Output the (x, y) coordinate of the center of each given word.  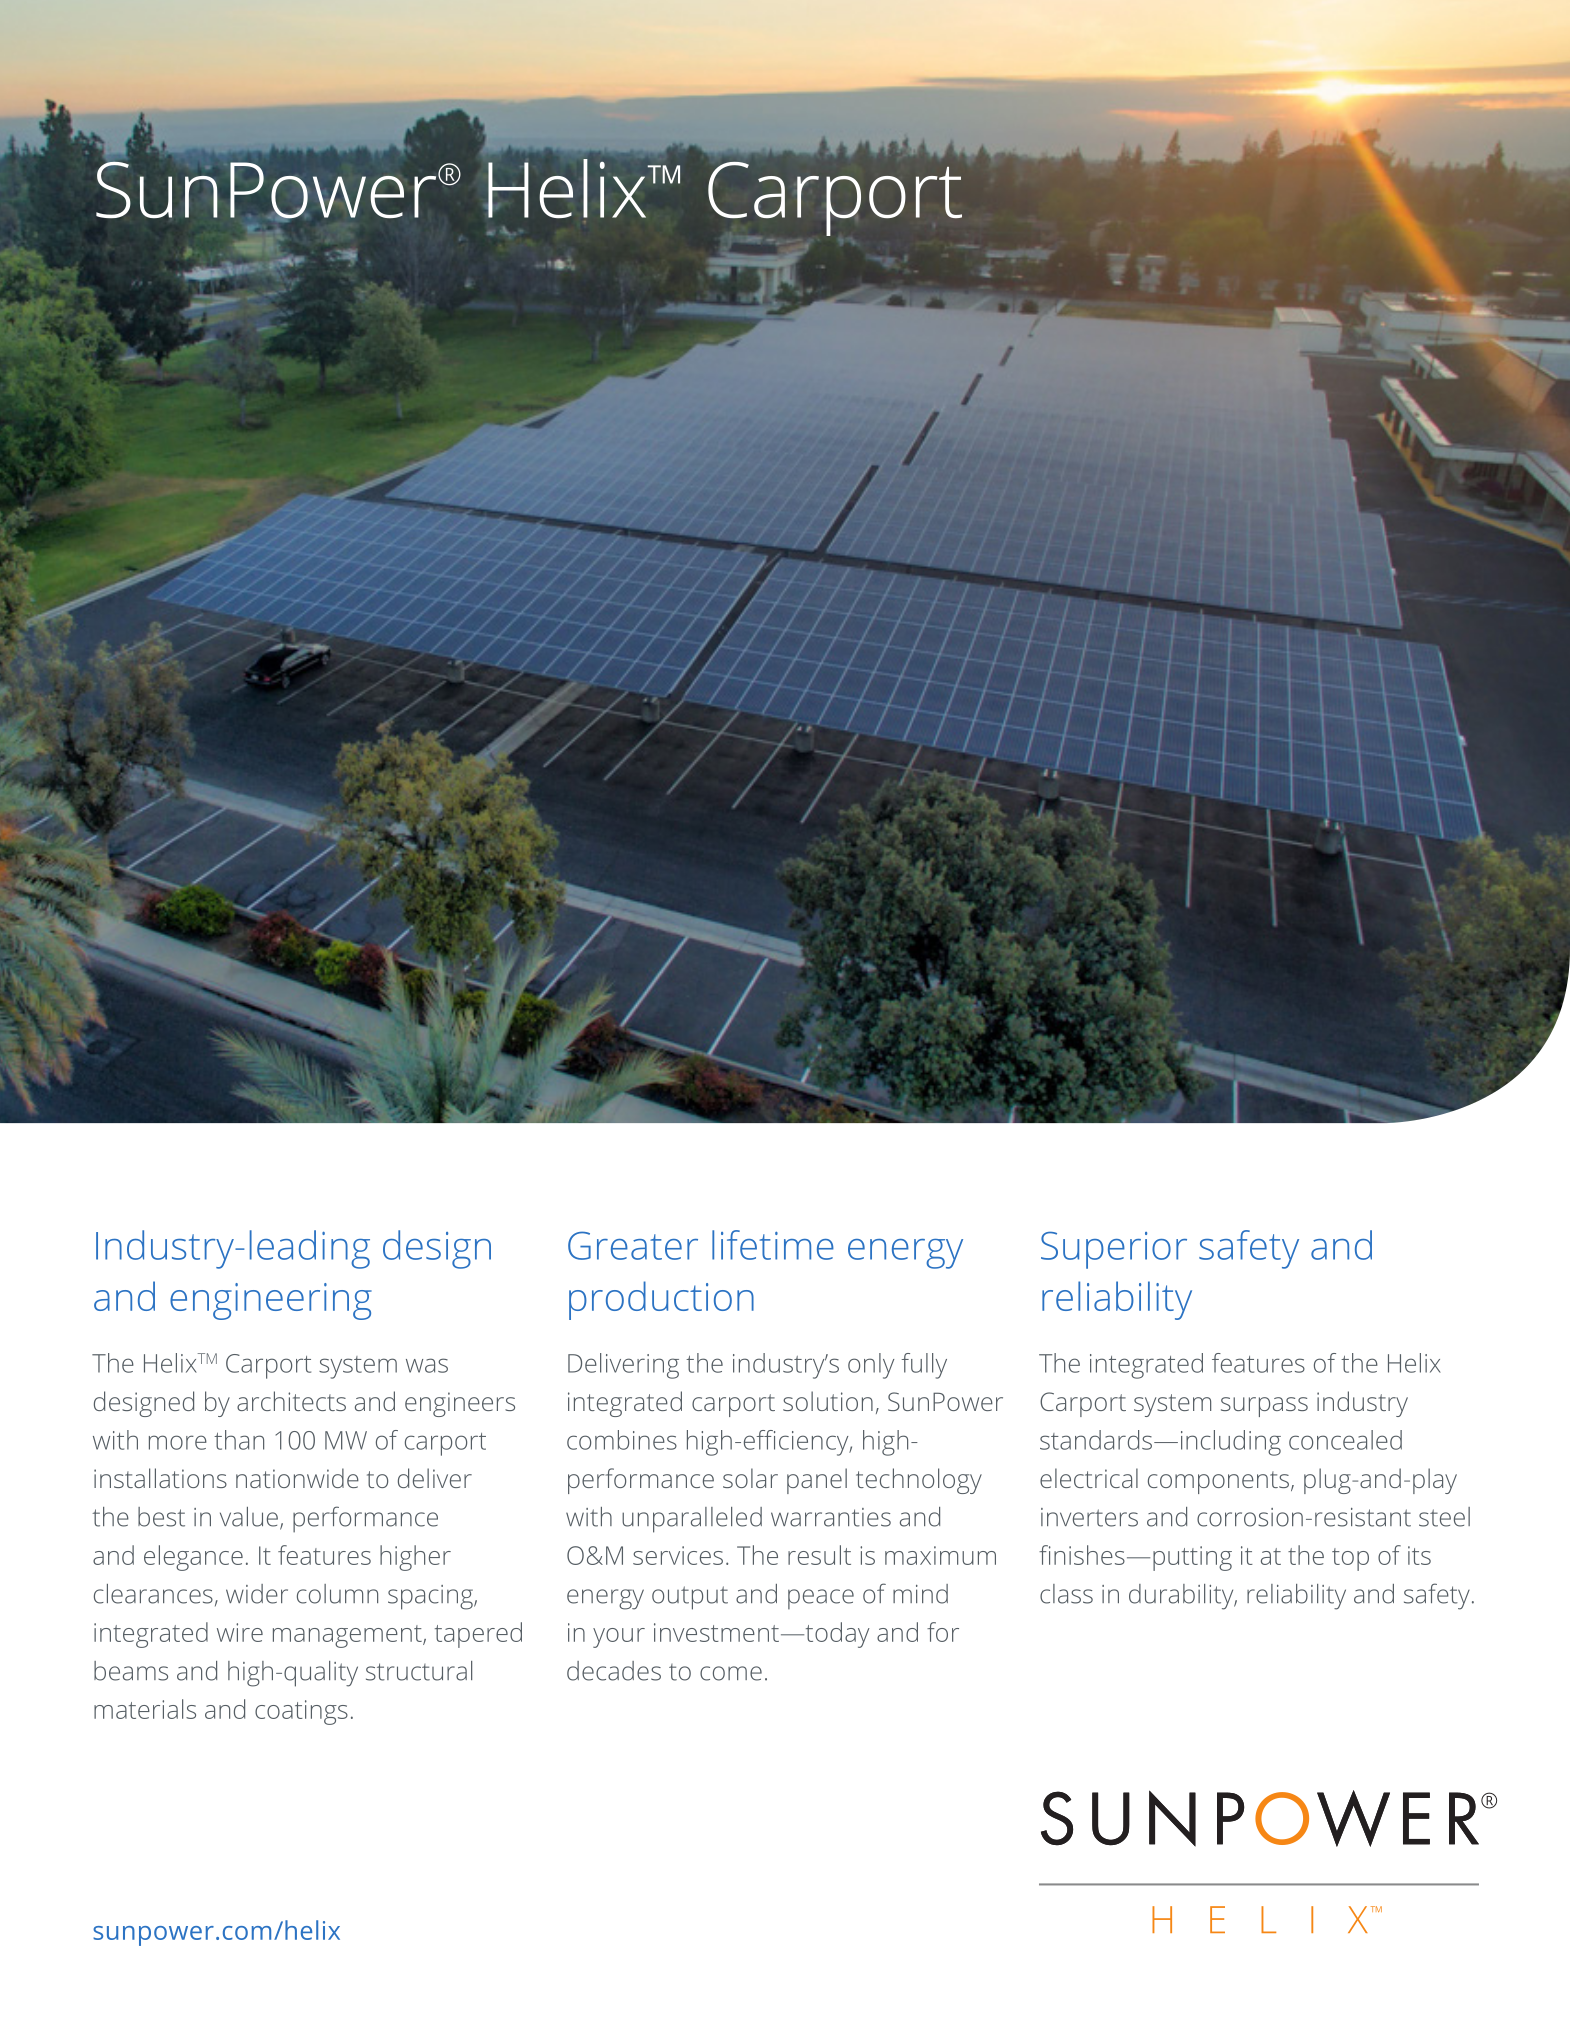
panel (817, 1481)
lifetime (773, 1245)
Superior (1114, 1250)
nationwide (297, 1478)
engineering (271, 1301)
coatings (301, 1712)
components (1218, 1482)
